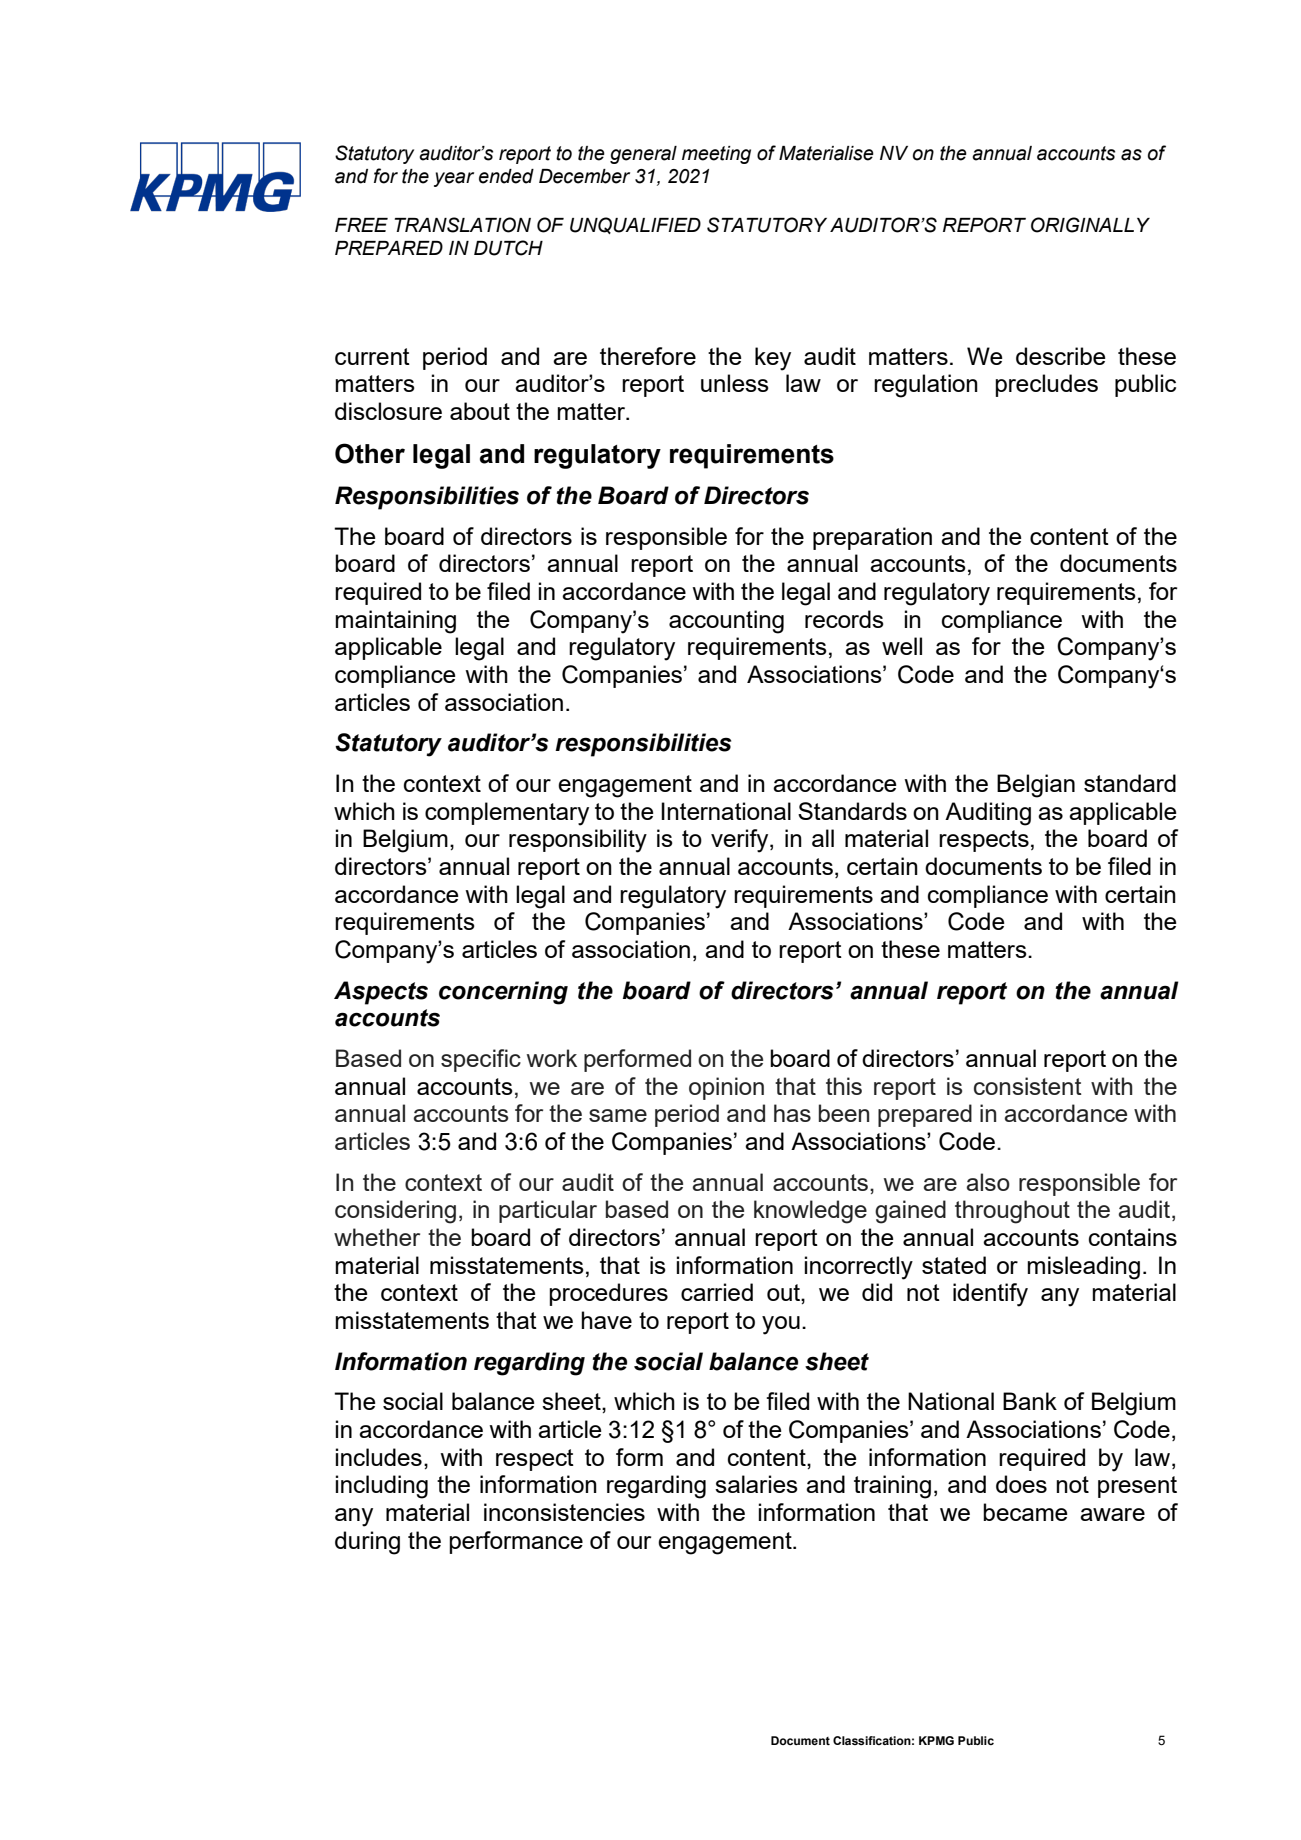 Image resolution: width=1301 pixels, height=1840 pixels. What do you see at coordinates (503, 993) in the document?
I see `concerning` at bounding box center [503, 993].
